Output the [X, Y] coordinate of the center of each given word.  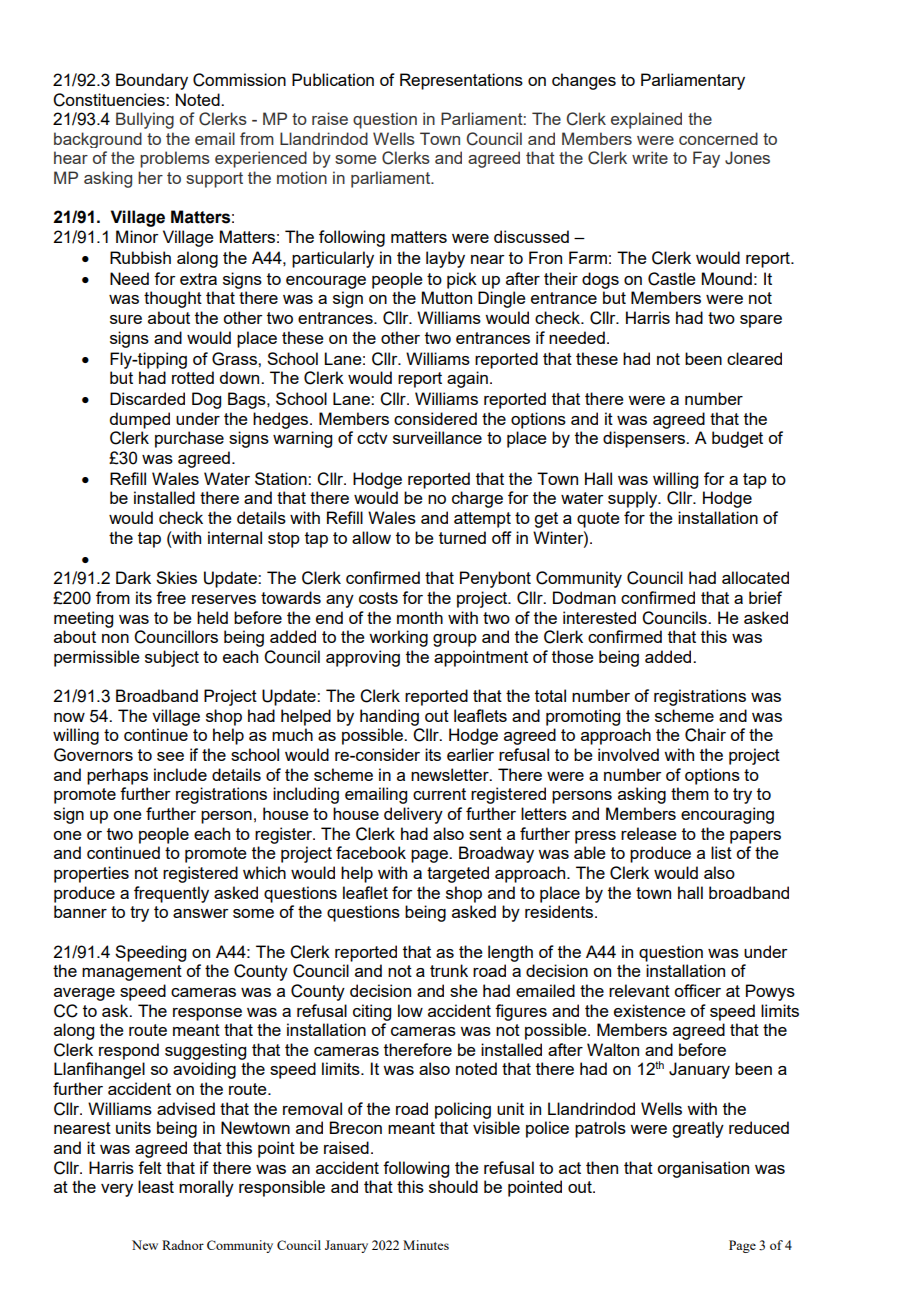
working [398, 638]
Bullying [145, 120]
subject [172, 658]
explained [646, 120]
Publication [333, 79]
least [156, 1186]
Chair [705, 735]
